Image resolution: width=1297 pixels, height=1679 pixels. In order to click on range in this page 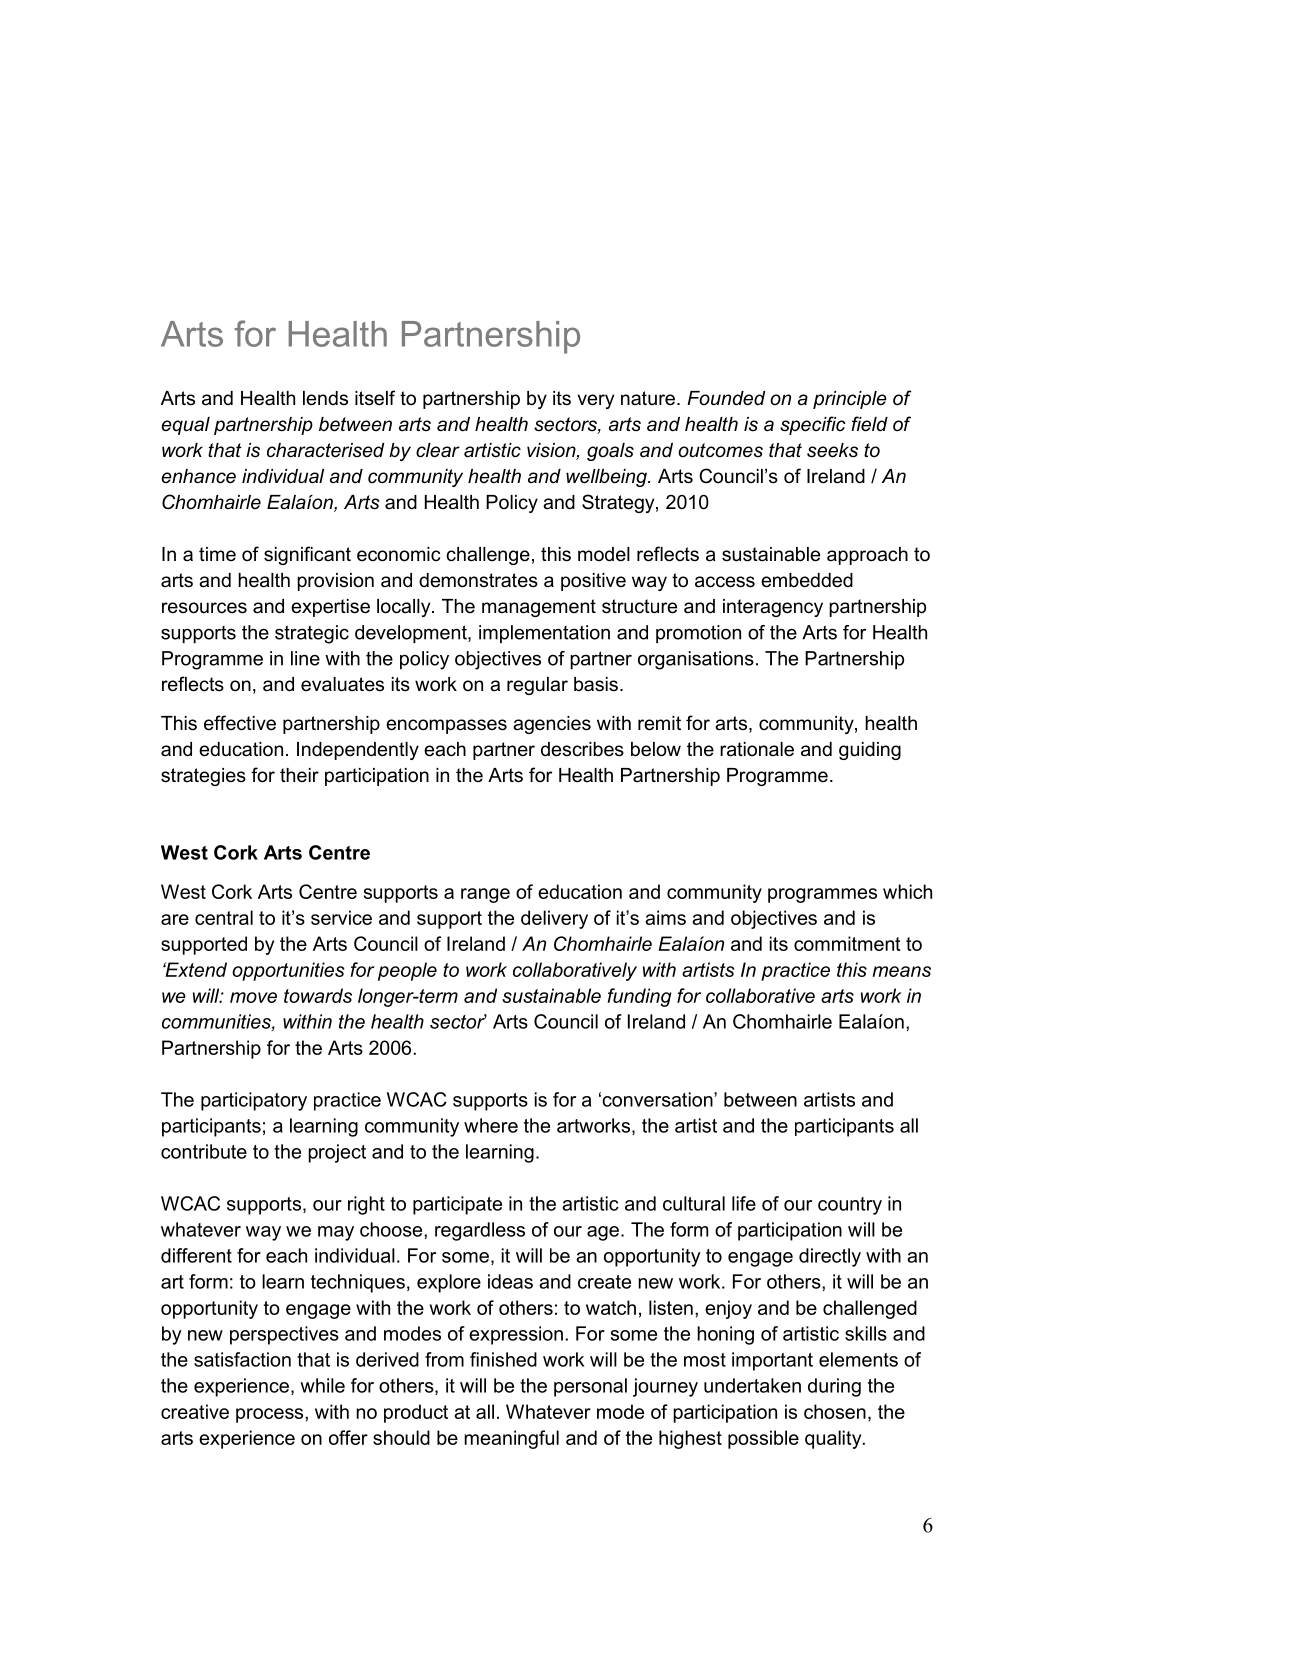, I will do `click(485, 895)`.
